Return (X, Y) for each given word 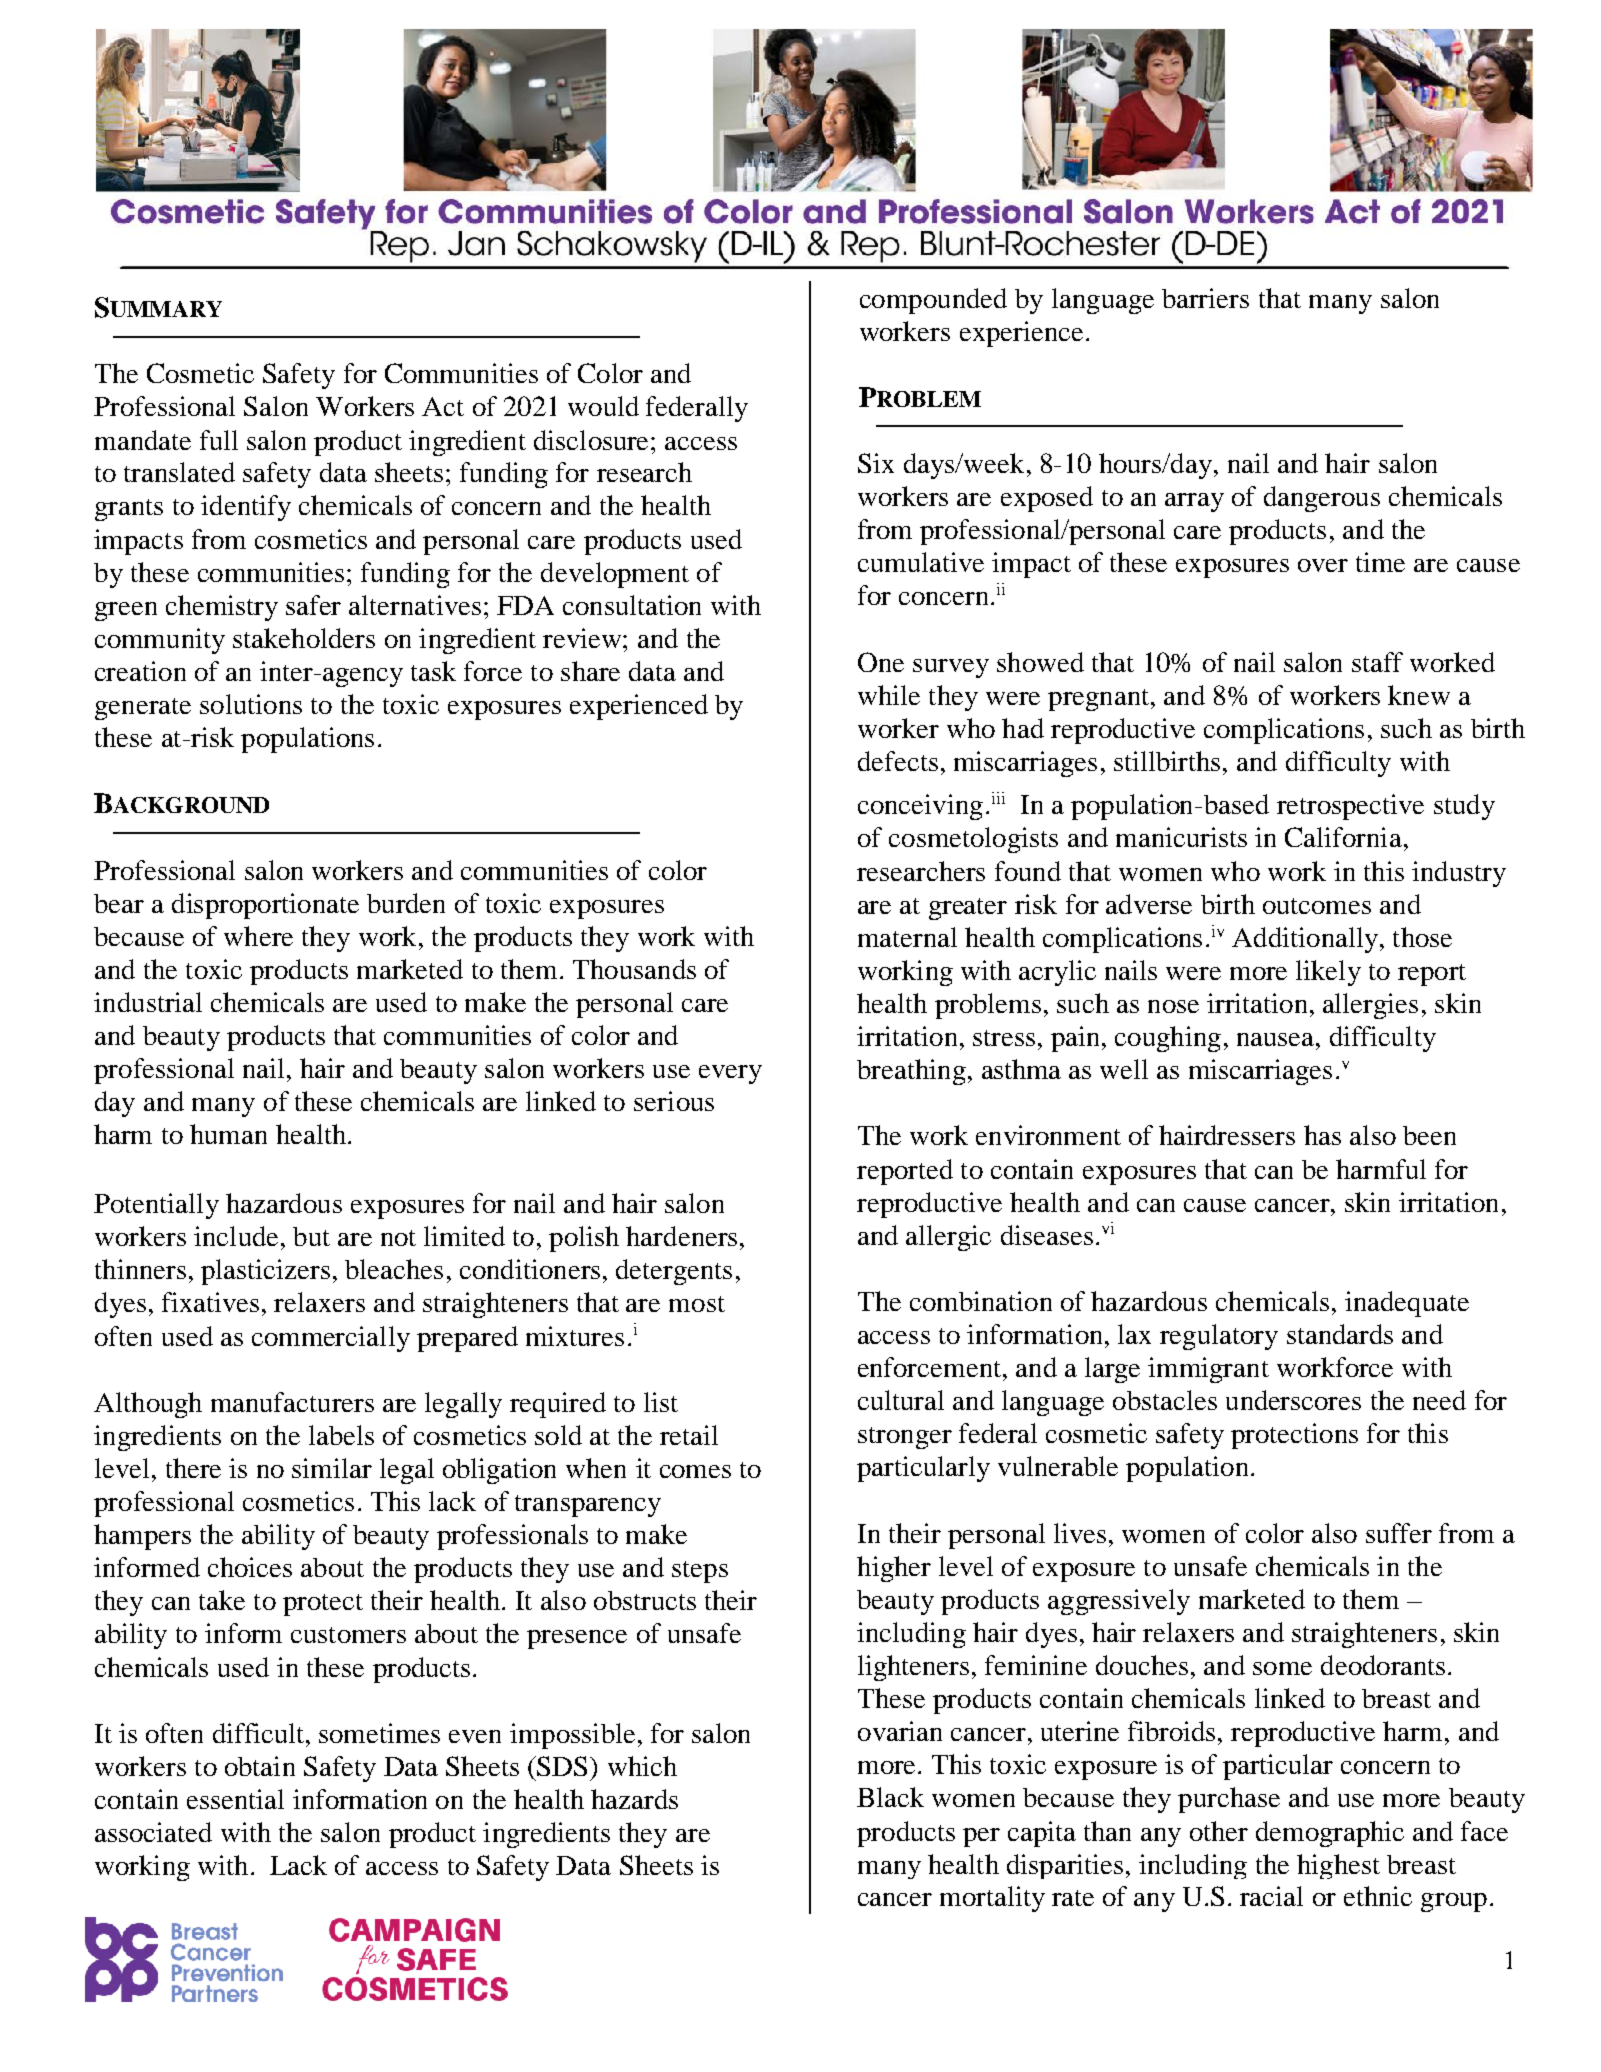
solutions (251, 704)
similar (332, 1468)
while (889, 695)
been (1429, 1135)
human (228, 1134)
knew (1419, 695)
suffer (1399, 1533)
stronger (905, 1438)
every (730, 1074)
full (219, 440)
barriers (1205, 298)
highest (1338, 1866)
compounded (933, 301)
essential (235, 1799)
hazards (634, 1799)
